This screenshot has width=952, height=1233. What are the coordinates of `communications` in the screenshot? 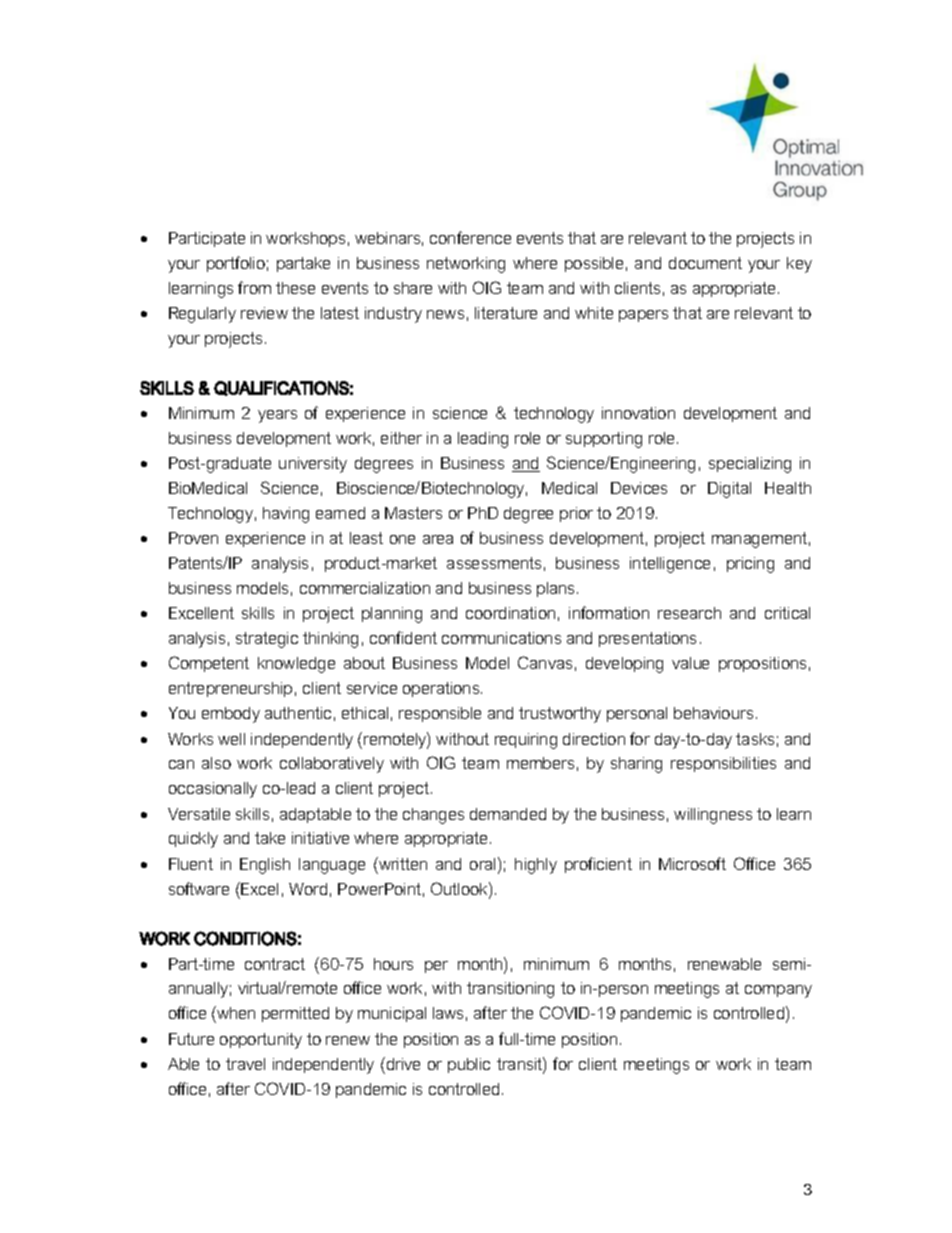 It's located at (501, 638).
